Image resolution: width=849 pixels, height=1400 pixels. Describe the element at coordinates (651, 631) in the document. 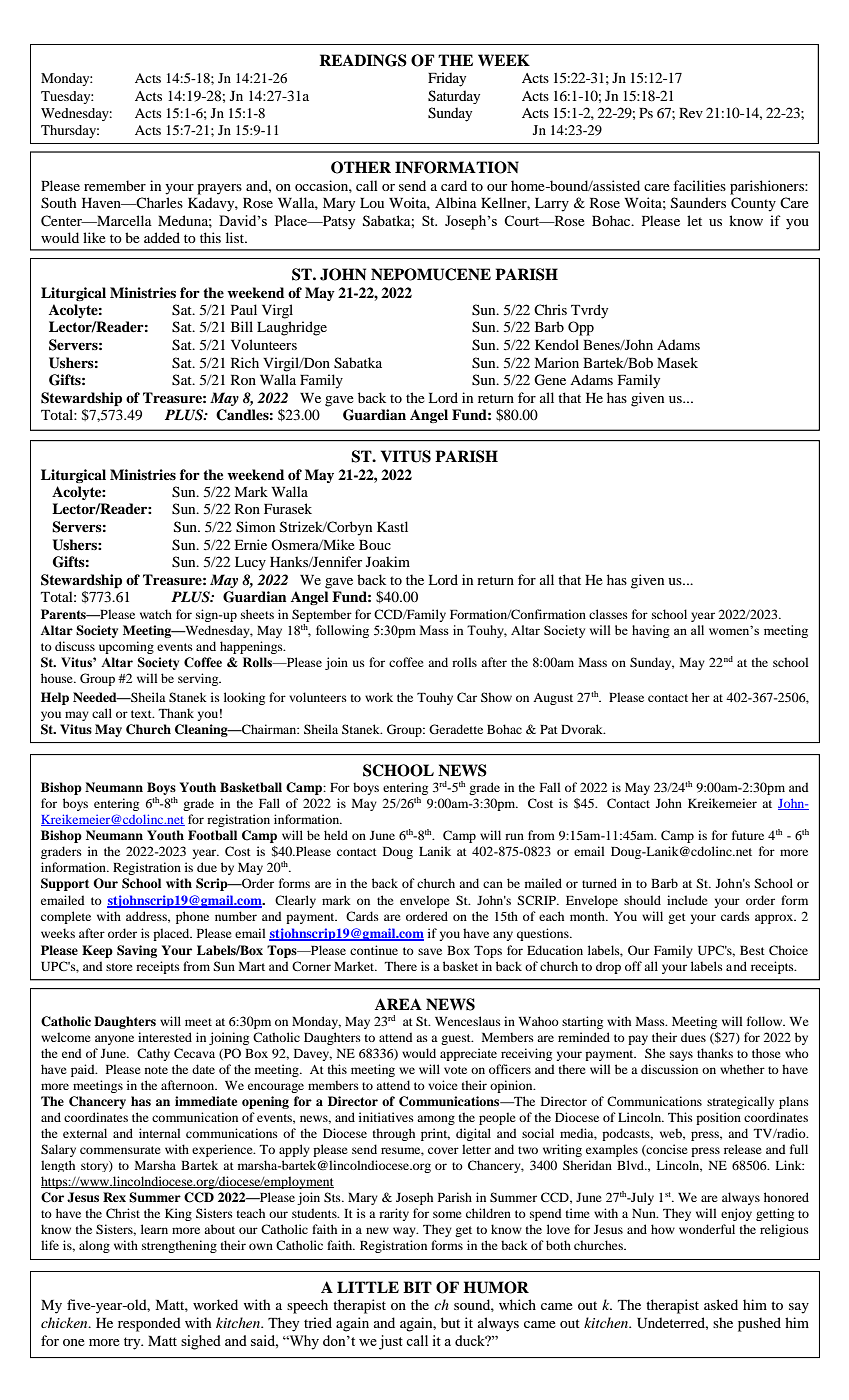

I see `having` at that location.
